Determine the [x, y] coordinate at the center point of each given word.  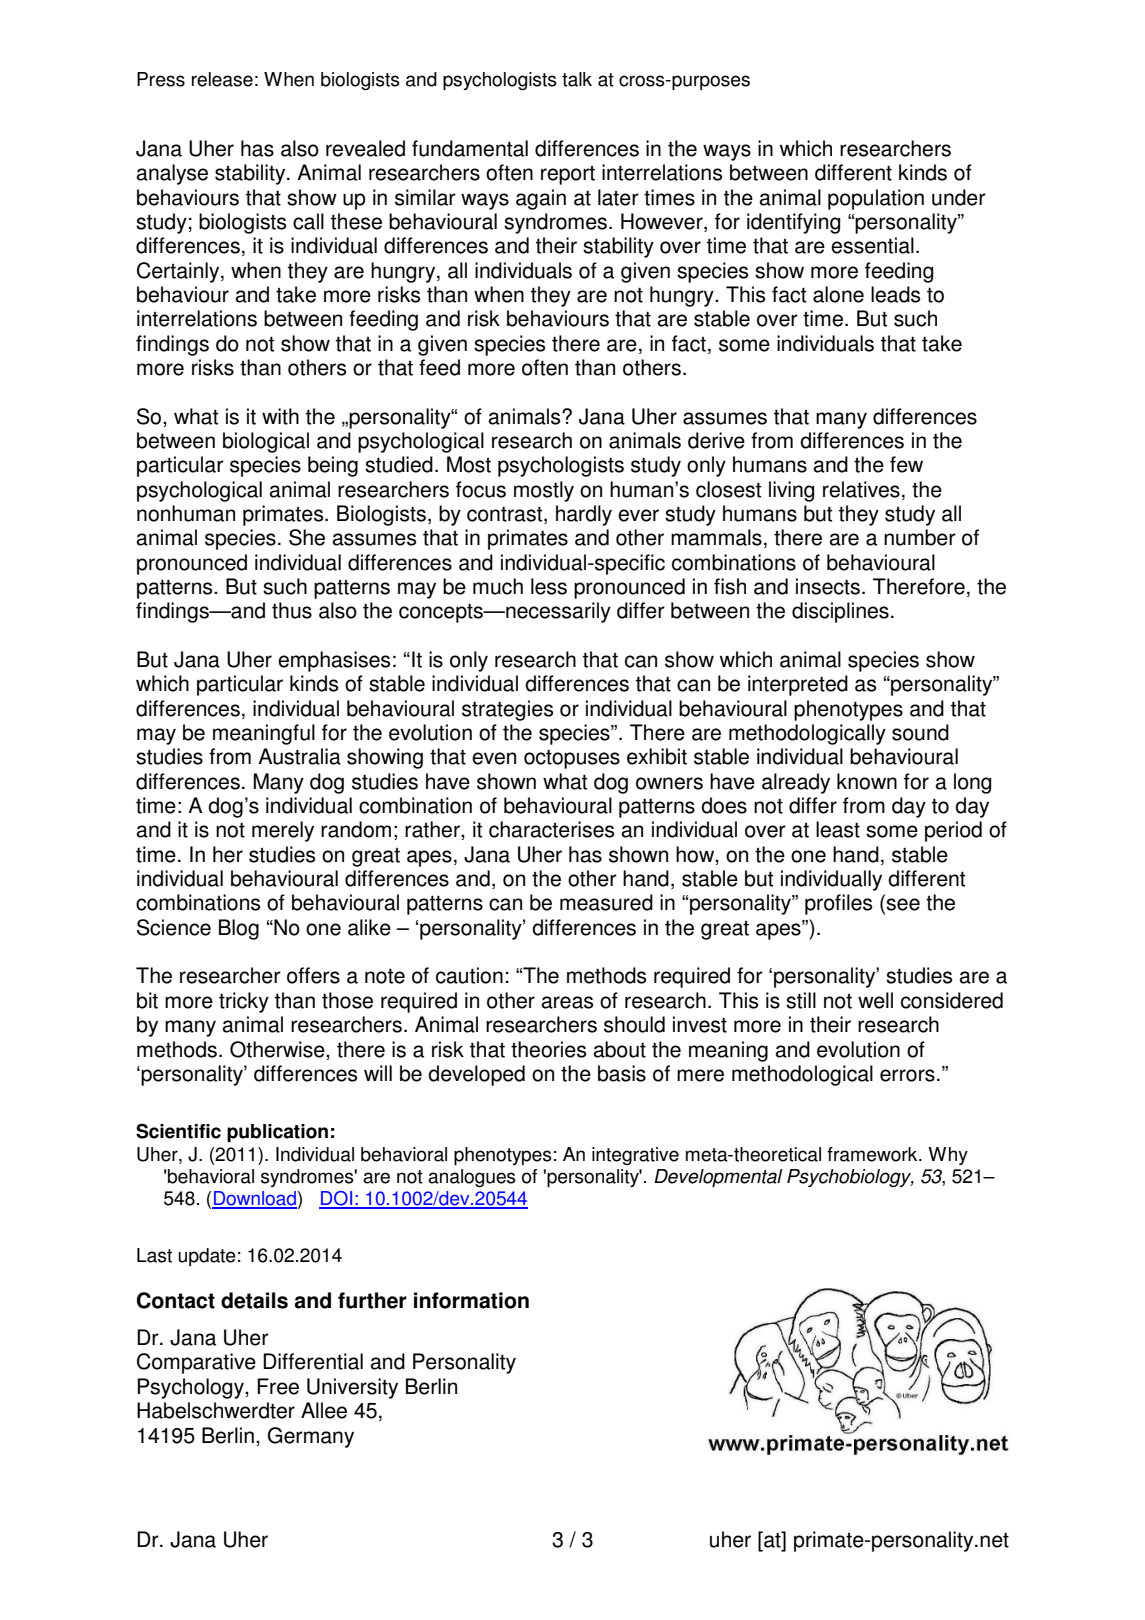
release [222, 79]
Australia [299, 756]
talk [577, 79]
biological [266, 442]
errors [907, 1075]
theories [548, 1049]
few [906, 464]
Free [278, 1386]
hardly [584, 515]
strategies [507, 710]
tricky [244, 1002]
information [471, 1300]
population [876, 199]
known [867, 781]
